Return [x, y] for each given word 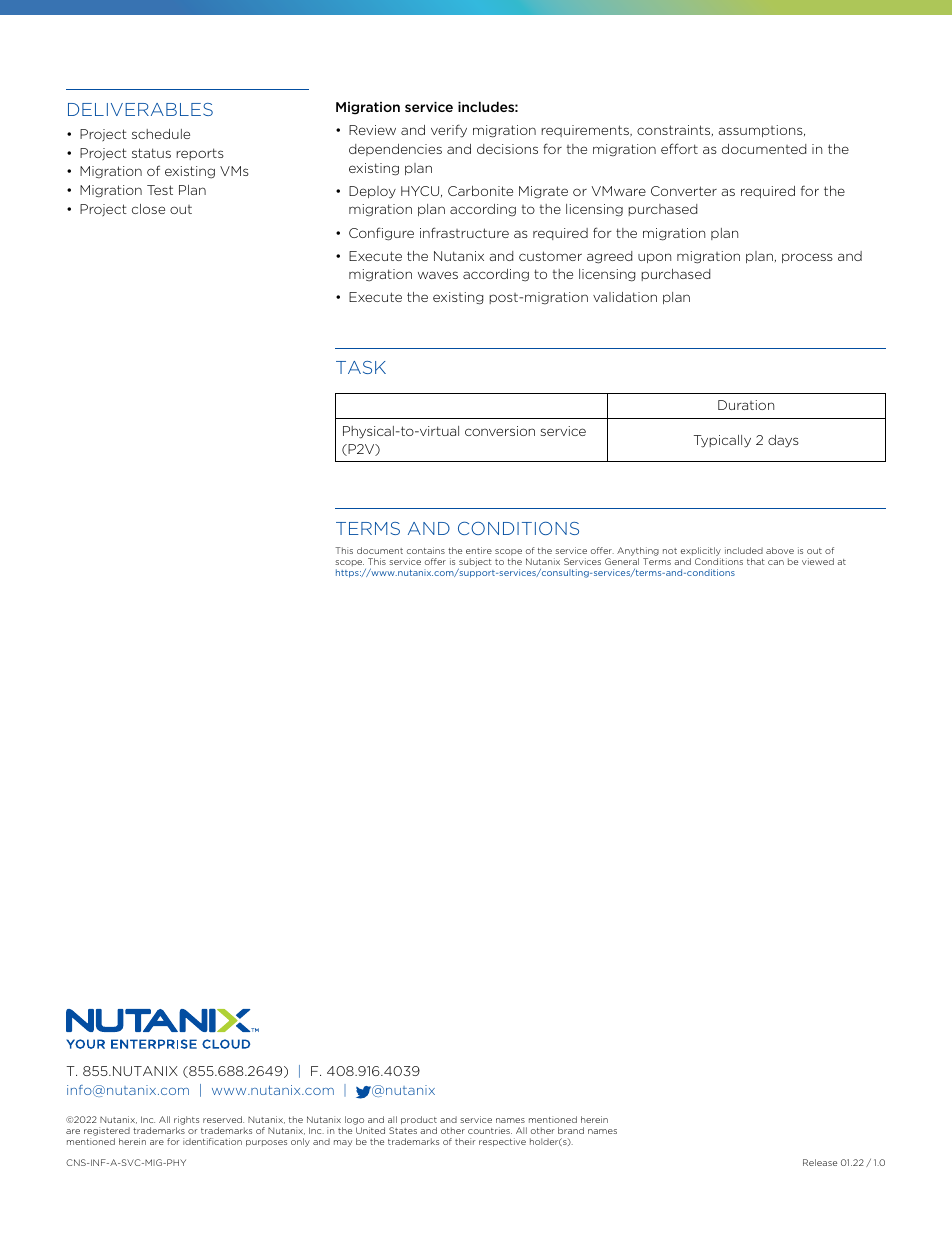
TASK [361, 367]
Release [820, 1162]
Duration [746, 405]
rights [186, 1120]
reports [200, 154]
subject [475, 564]
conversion [500, 431]
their [465, 1141]
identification [212, 1141]
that [756, 561]
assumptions [762, 131]
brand [571, 1130]
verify [449, 131]
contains [426, 550]
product [419, 1120]
